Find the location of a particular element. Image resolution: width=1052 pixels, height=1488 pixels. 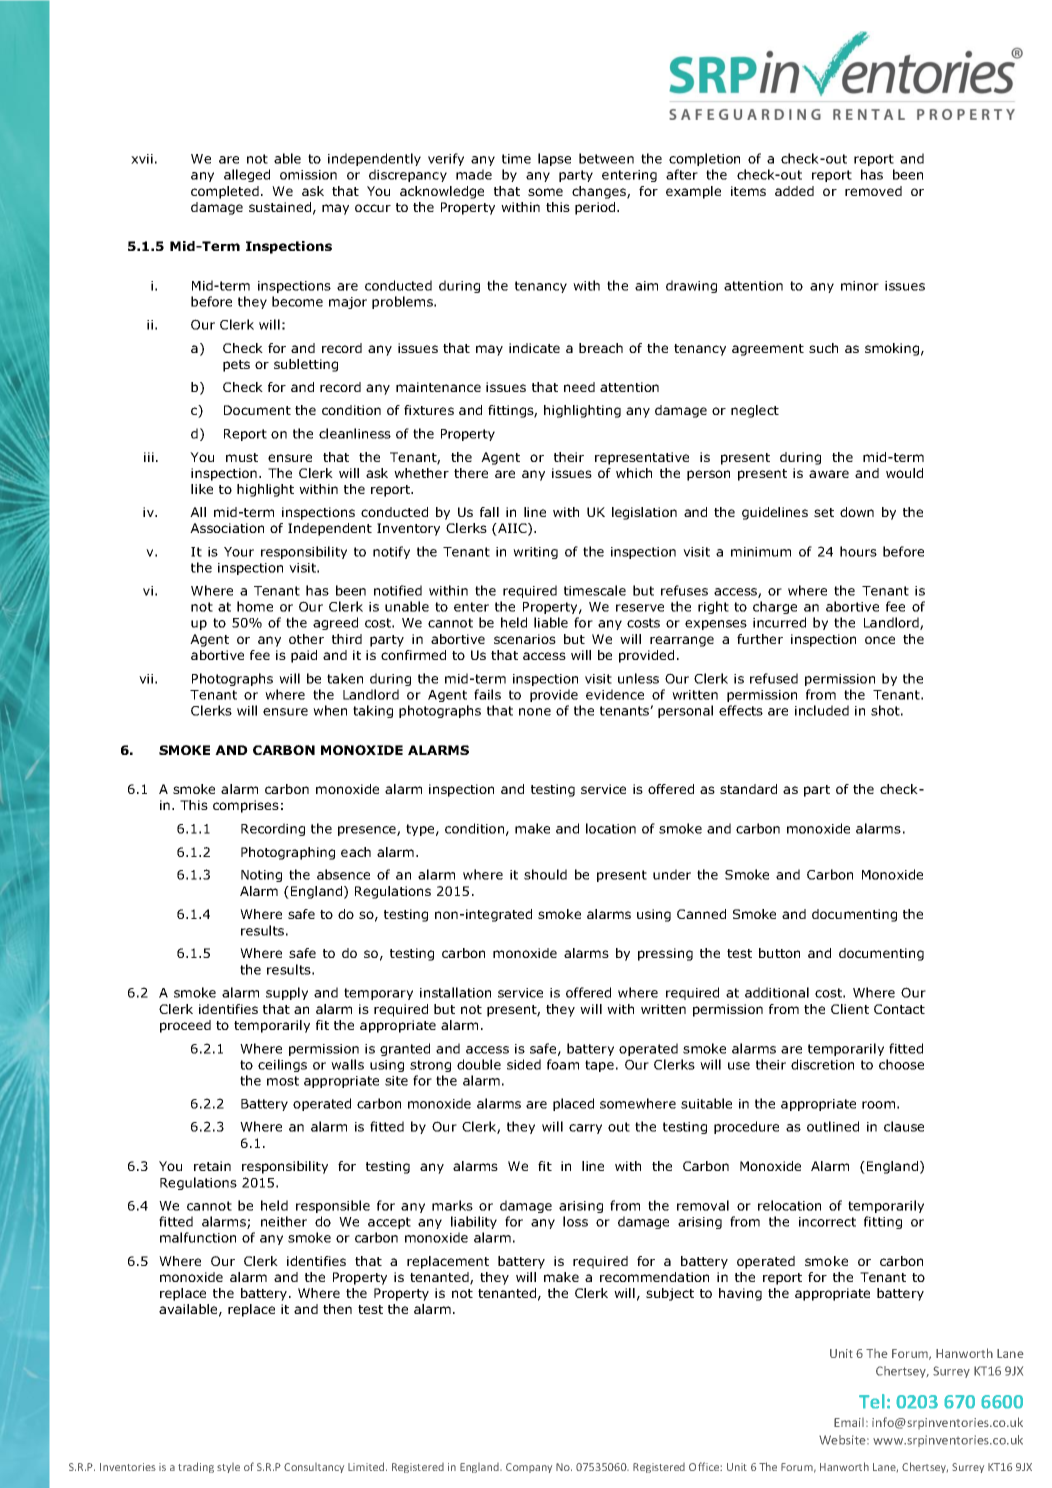

should is located at coordinates (545, 874).
